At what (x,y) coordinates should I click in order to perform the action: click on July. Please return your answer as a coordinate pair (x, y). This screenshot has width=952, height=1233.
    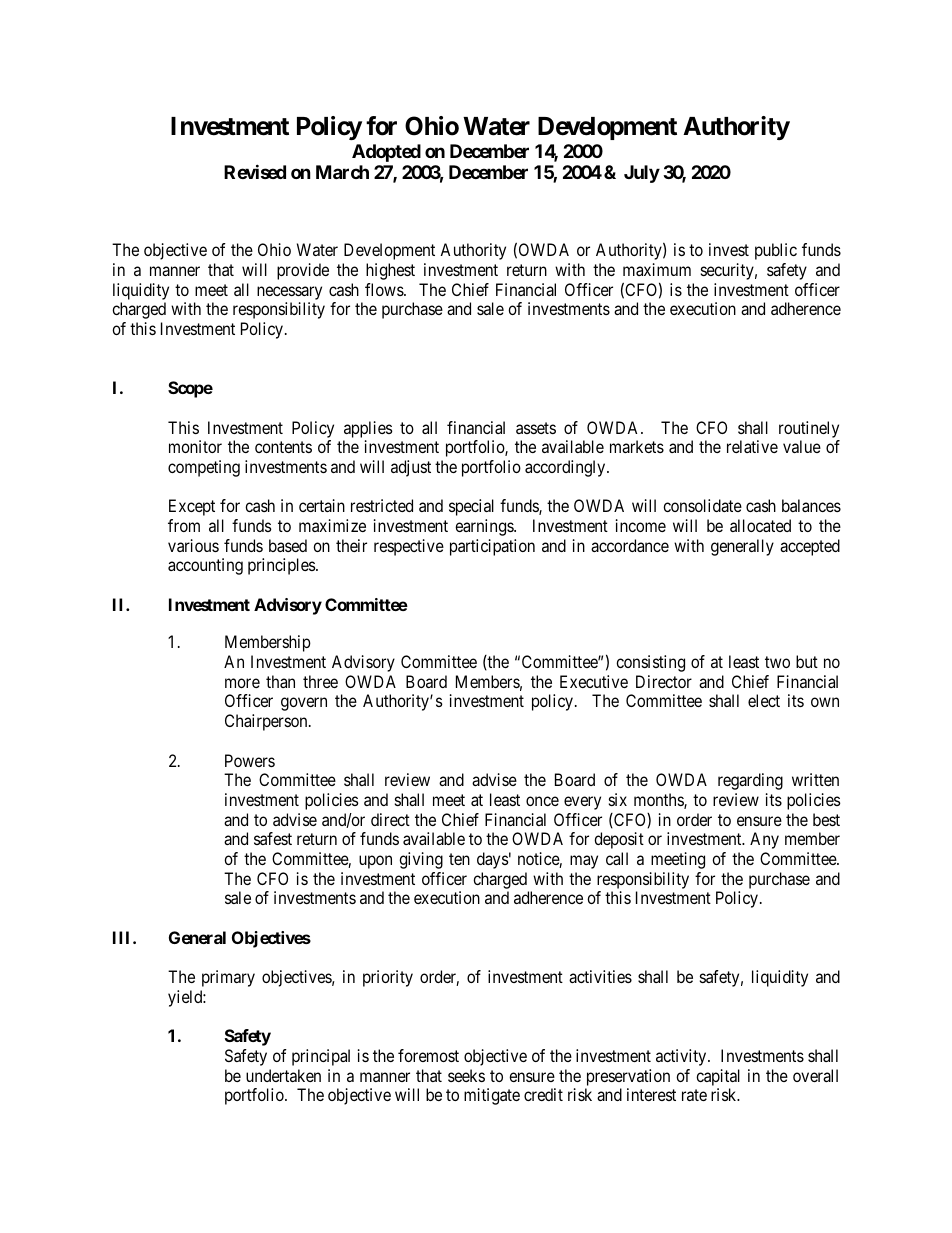
    Looking at the image, I should click on (642, 174).
